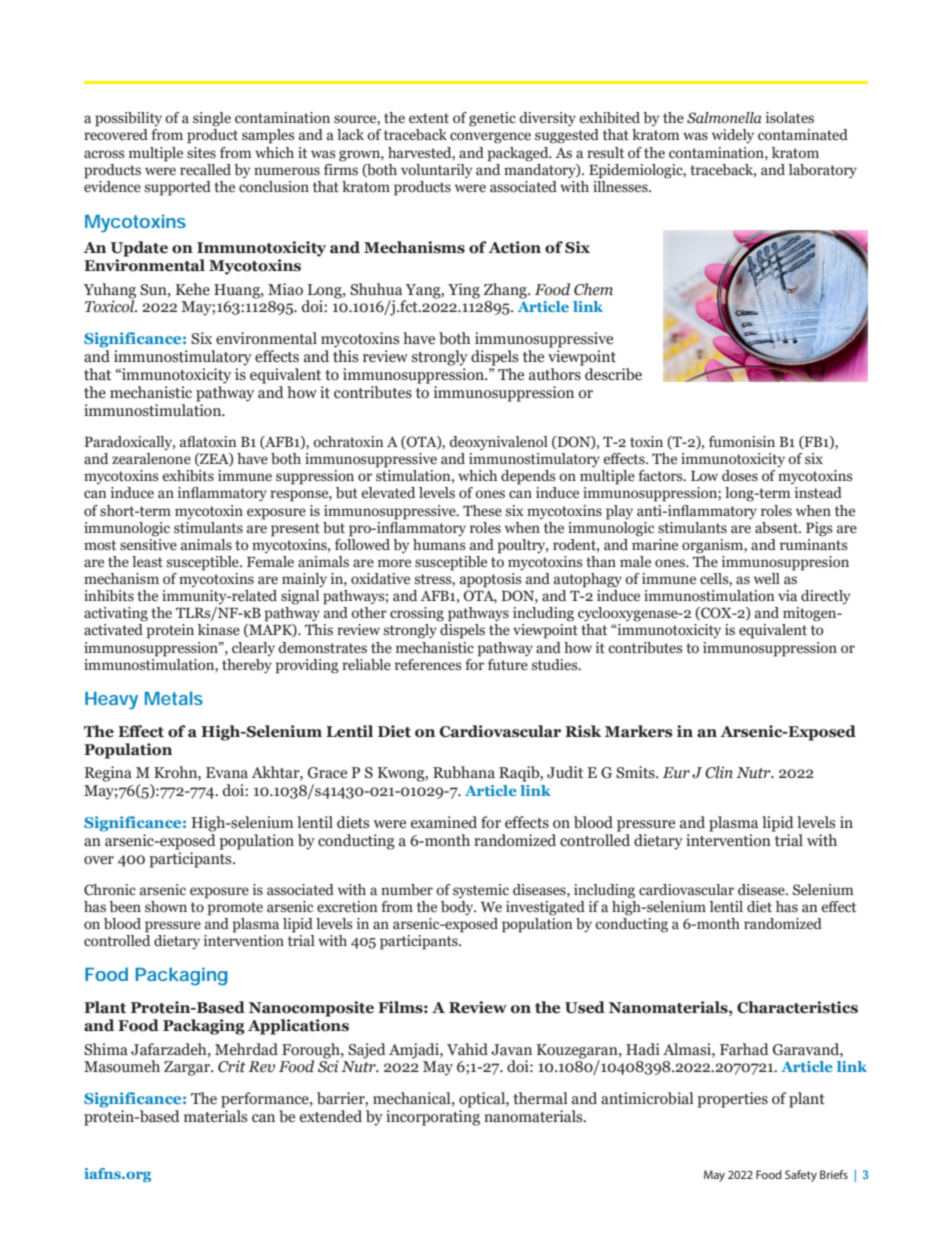  I want to click on widely, so click(733, 136).
